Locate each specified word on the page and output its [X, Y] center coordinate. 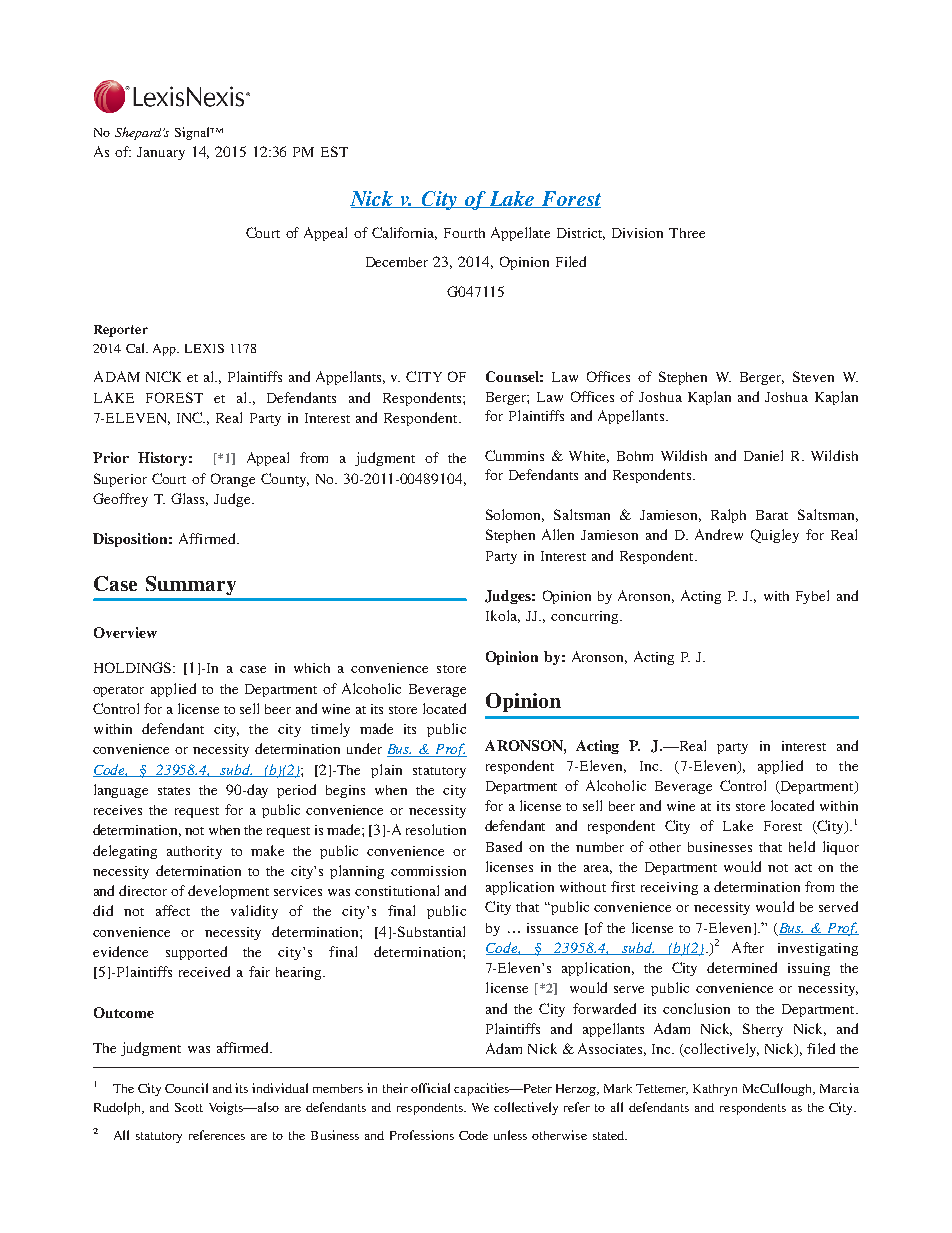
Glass [189, 499]
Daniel [763, 455]
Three [687, 233]
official [430, 1088]
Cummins [514, 455]
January [161, 153]
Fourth [464, 233]
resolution [436, 829]
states [174, 791]
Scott [189, 1107]
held [802, 846]
